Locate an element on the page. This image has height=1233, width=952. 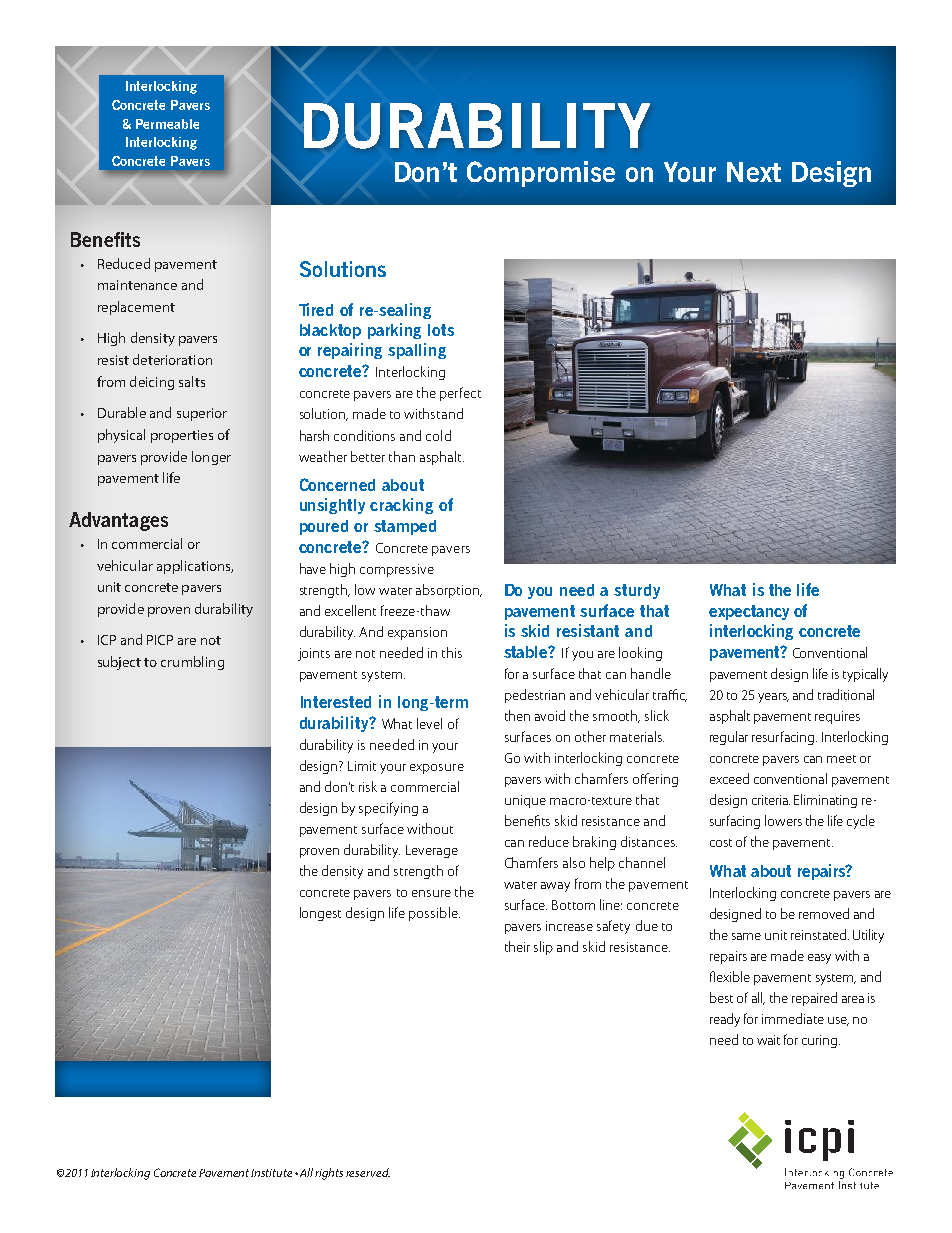
ensure is located at coordinates (431, 893).
